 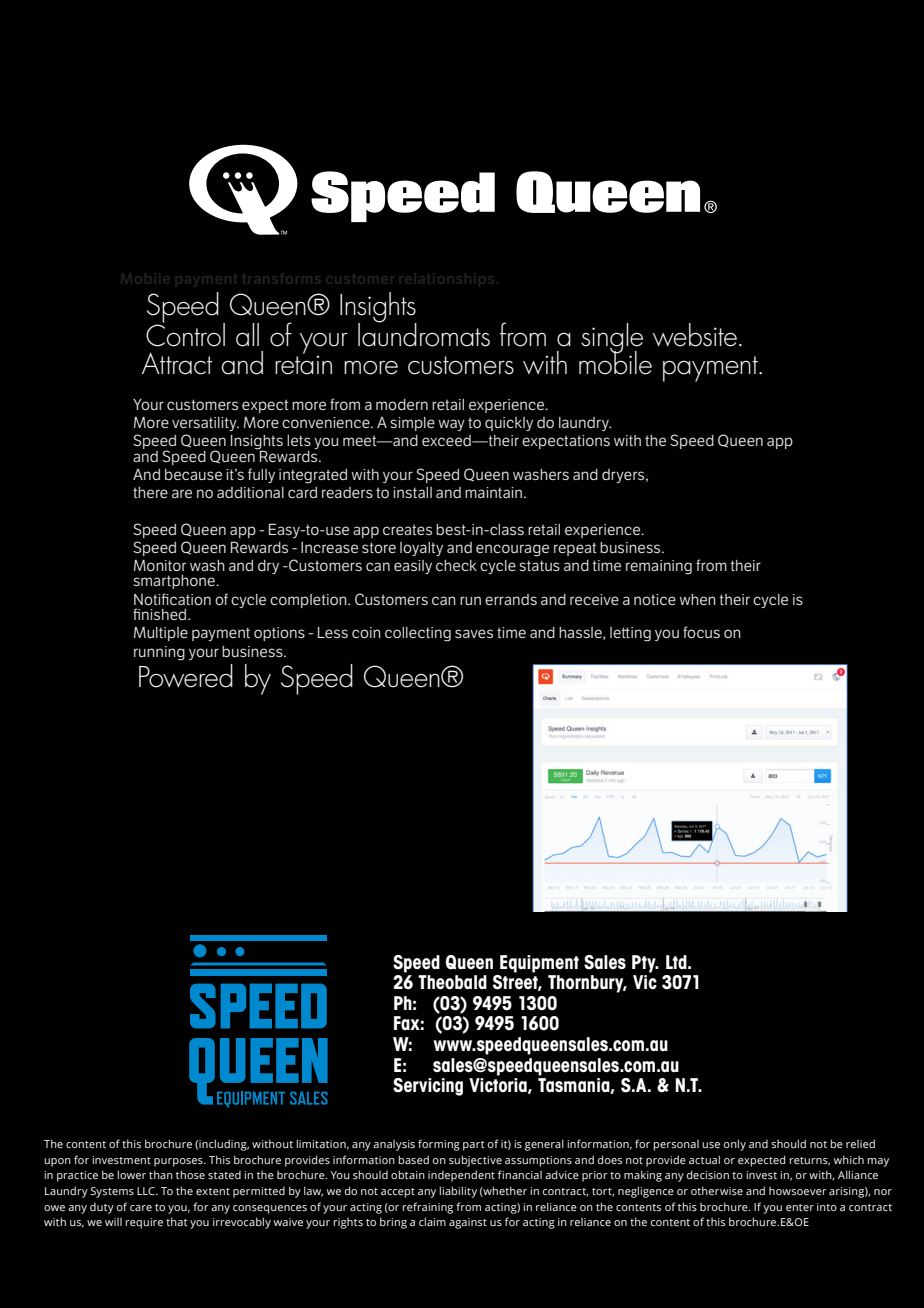 What do you see at coordinates (458, 1192) in the page?
I see `liability` at bounding box center [458, 1192].
